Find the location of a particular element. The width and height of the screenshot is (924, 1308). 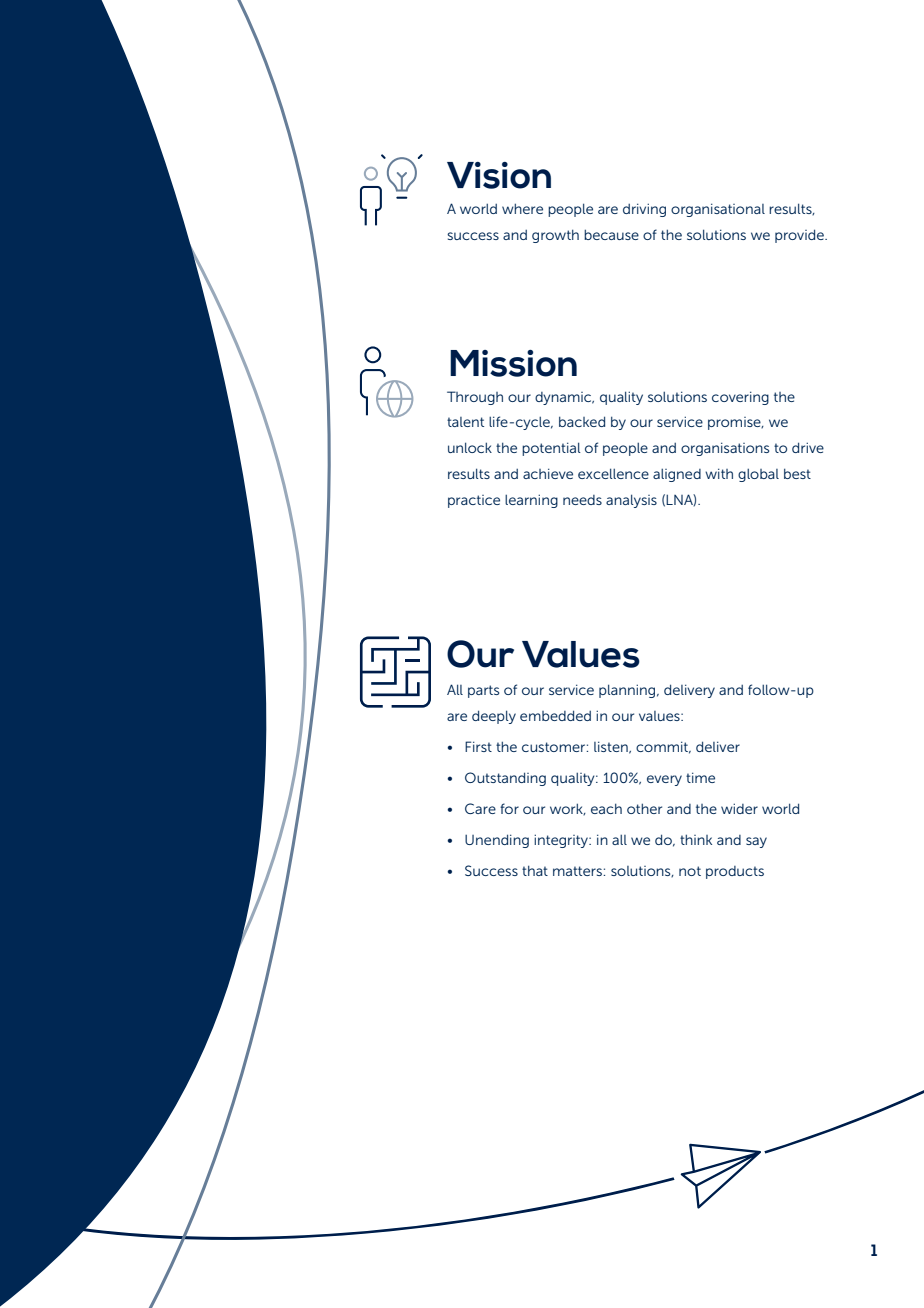

learning is located at coordinates (531, 501).
